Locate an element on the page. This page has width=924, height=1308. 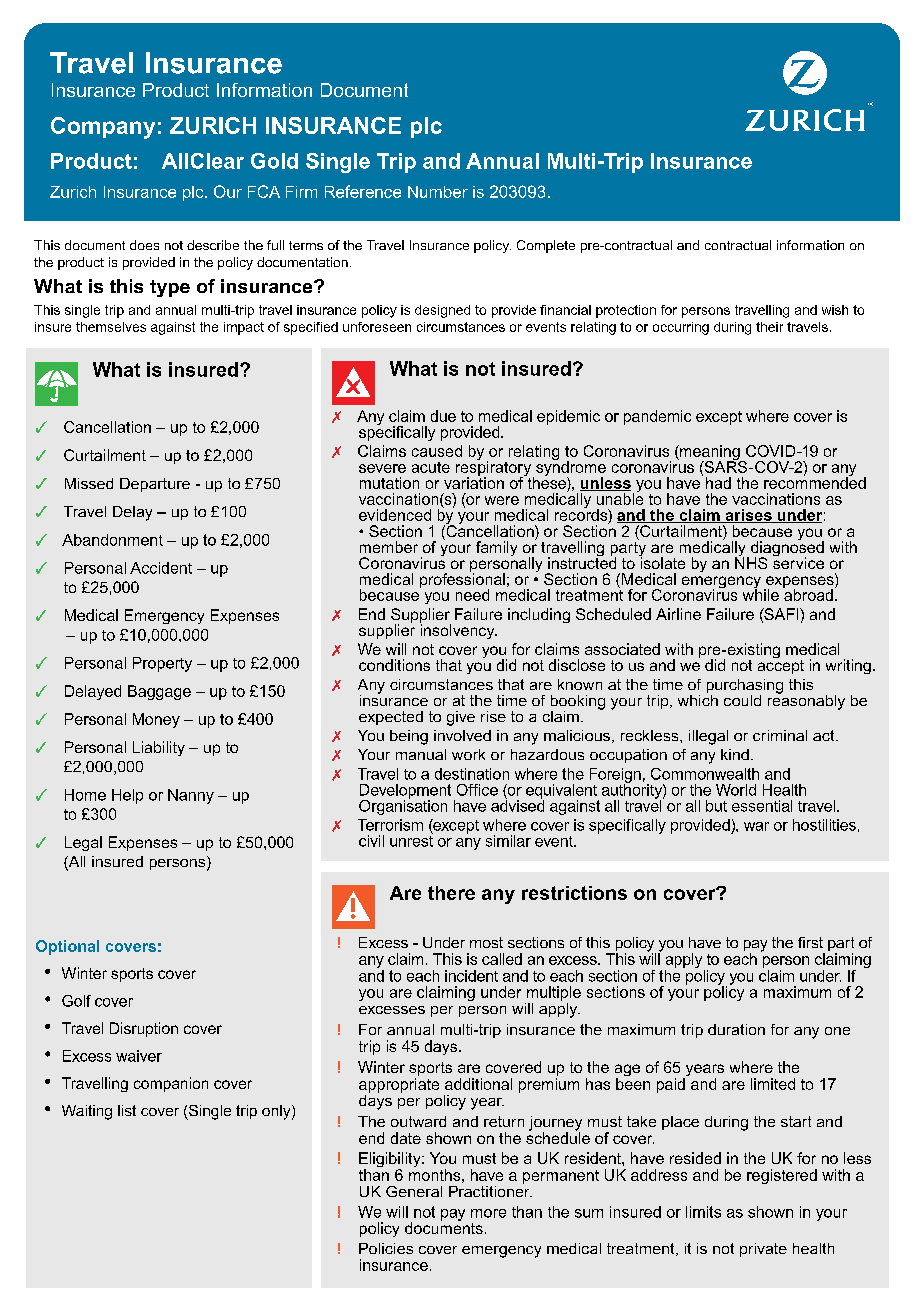
had is located at coordinates (718, 483).
